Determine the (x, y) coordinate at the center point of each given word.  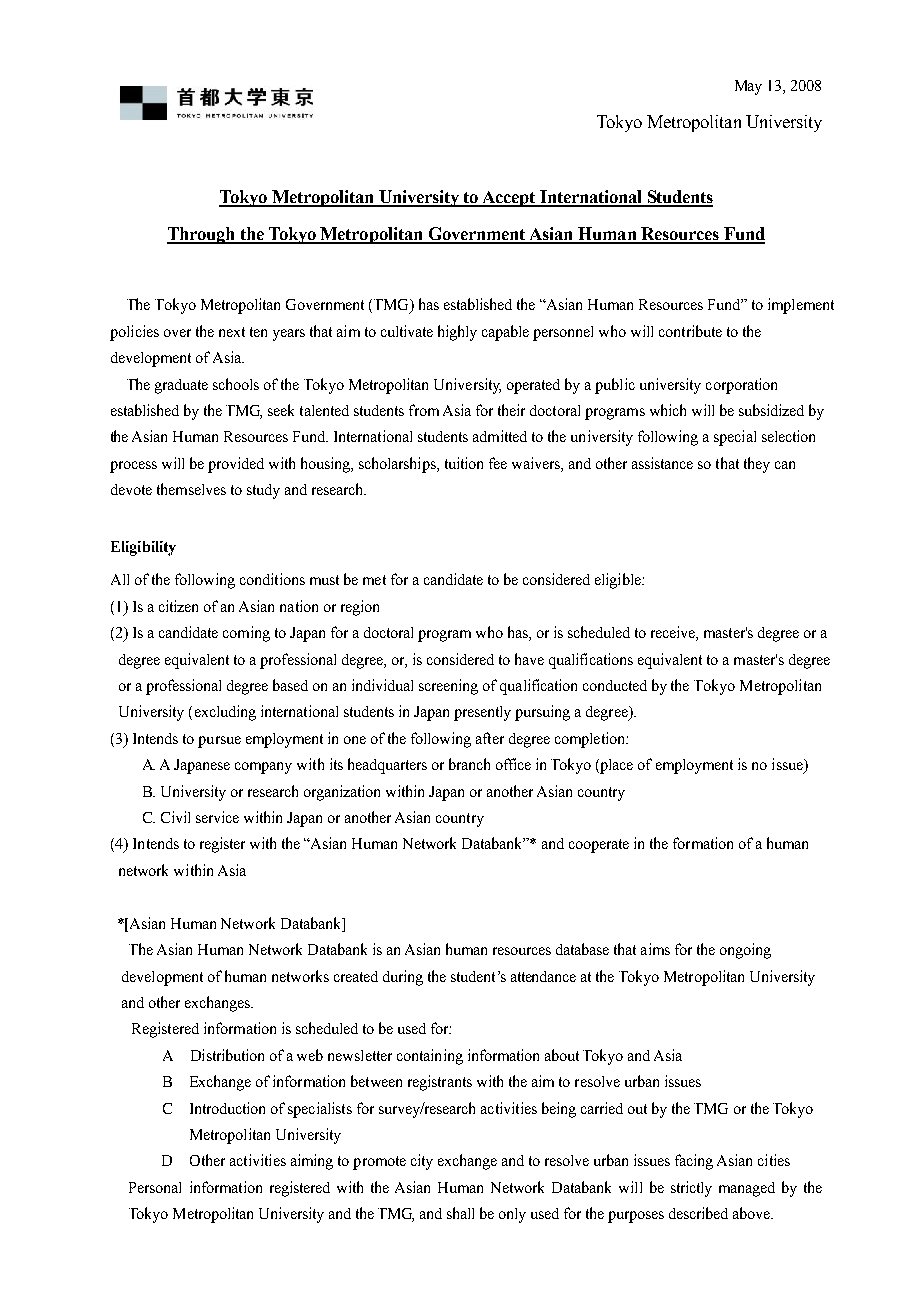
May (748, 87)
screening (448, 687)
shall (460, 1213)
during (403, 978)
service (217, 817)
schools (236, 384)
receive (674, 633)
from (424, 410)
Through (202, 235)
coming (246, 634)
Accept (508, 199)
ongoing (745, 951)
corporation (741, 386)
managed (747, 1189)
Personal (155, 1187)
